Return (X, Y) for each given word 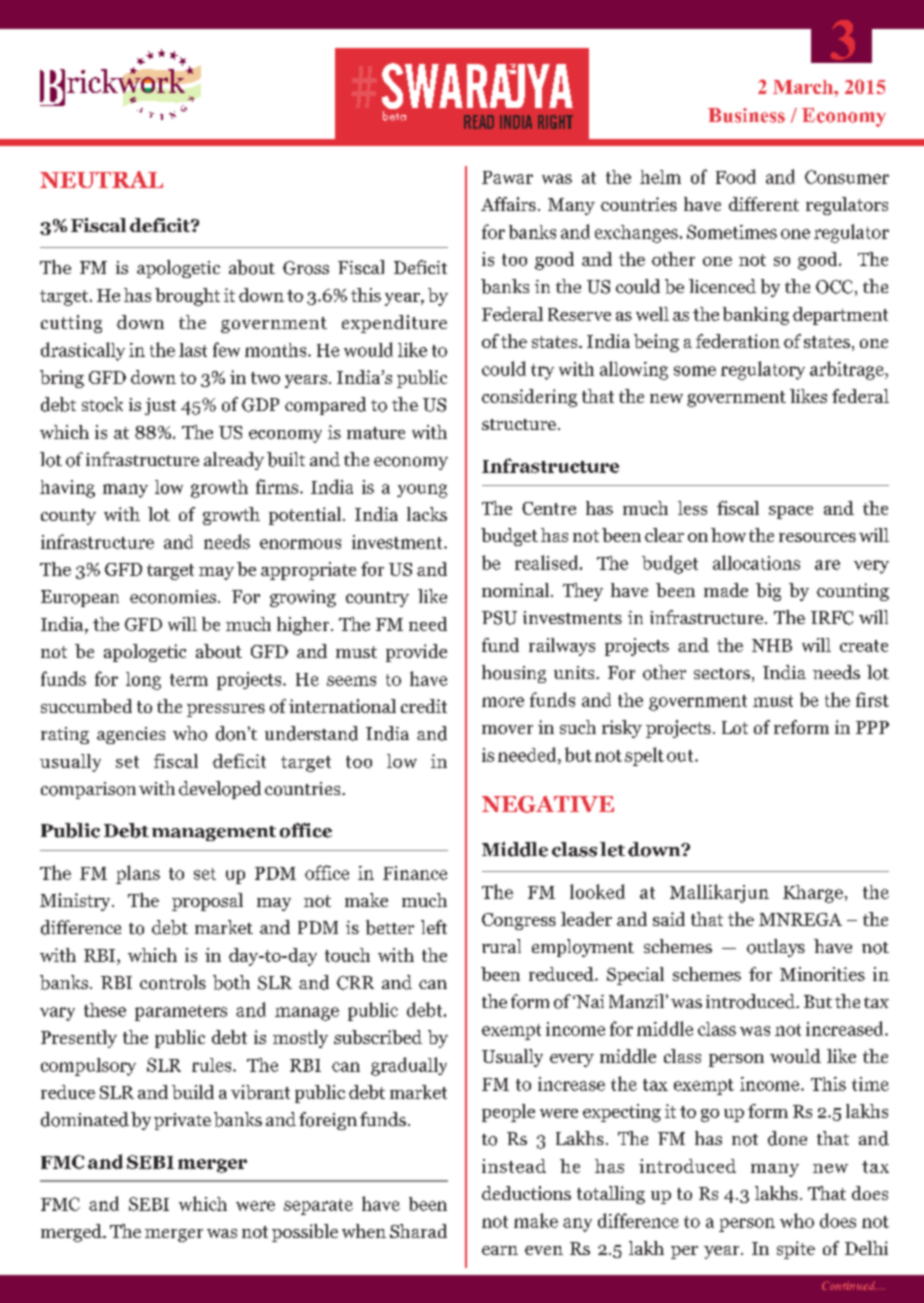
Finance (415, 873)
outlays (776, 948)
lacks (427, 514)
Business (746, 115)
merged (72, 1233)
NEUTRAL (101, 179)
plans (138, 874)
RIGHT (555, 122)
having (67, 489)
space (791, 512)
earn (500, 1250)
